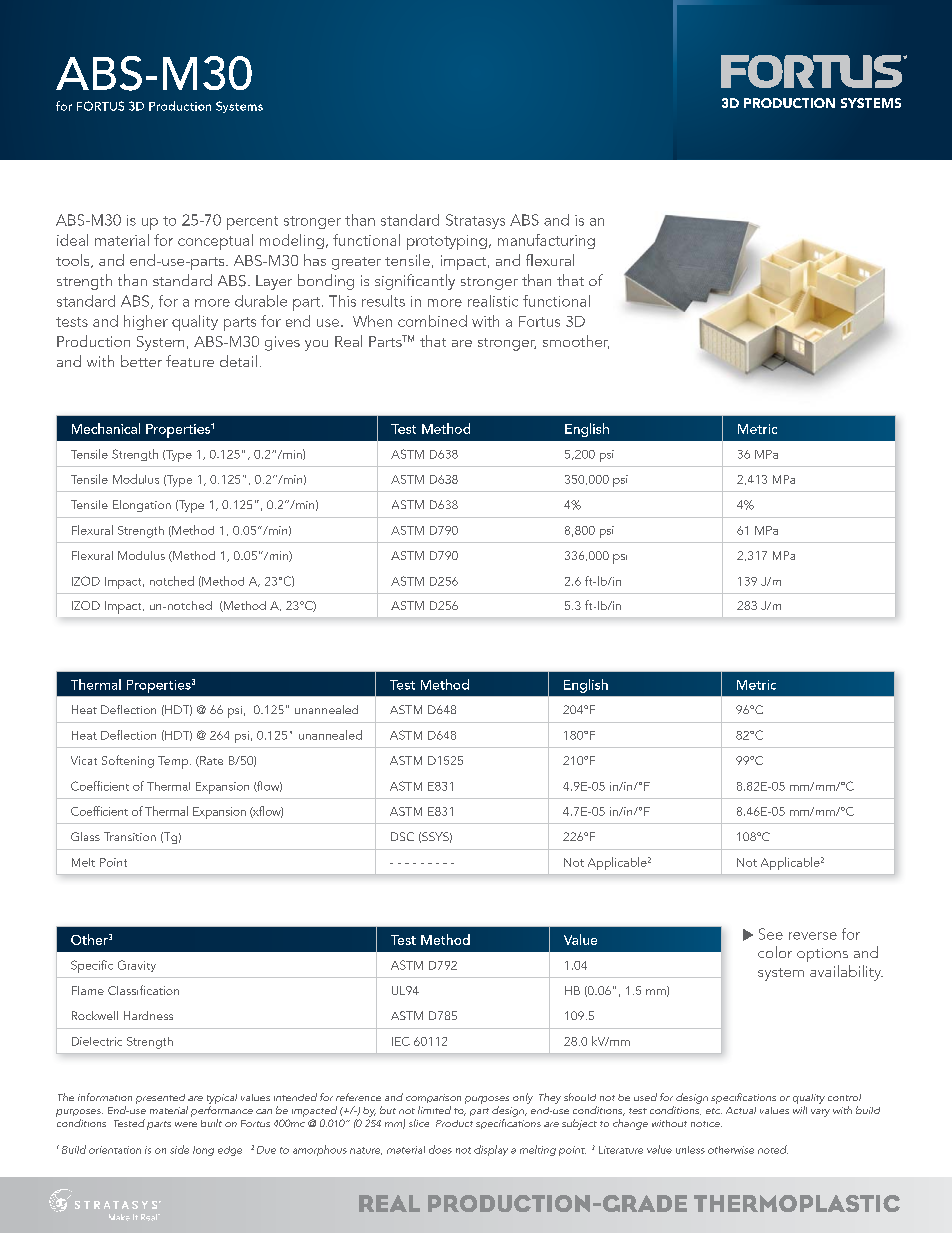 This screenshot has width=952, height=1233. What do you see at coordinates (179, 1149) in the screenshot?
I see `side` at bounding box center [179, 1149].
